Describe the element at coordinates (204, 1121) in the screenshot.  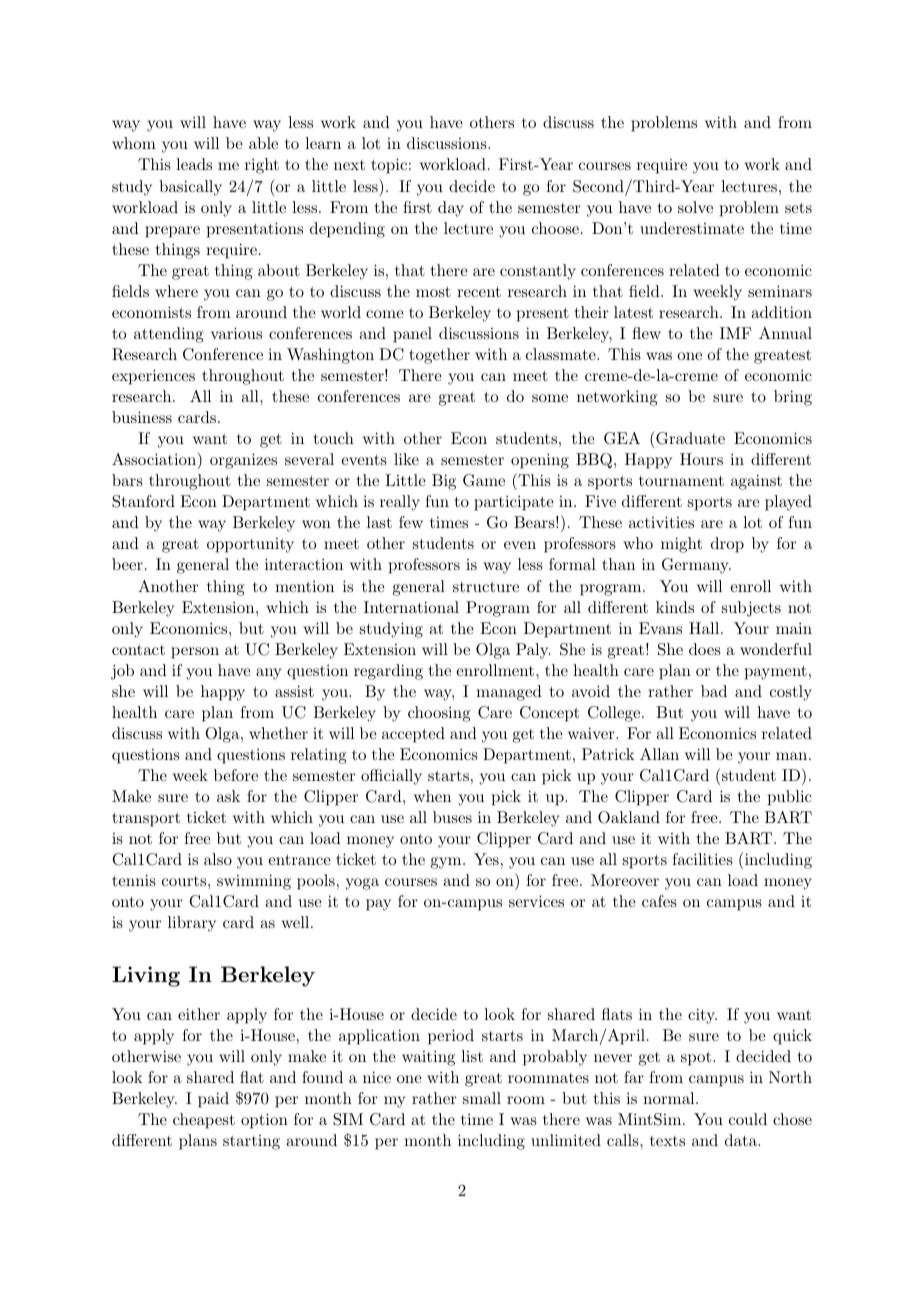
I see `cheapest` at that location.
